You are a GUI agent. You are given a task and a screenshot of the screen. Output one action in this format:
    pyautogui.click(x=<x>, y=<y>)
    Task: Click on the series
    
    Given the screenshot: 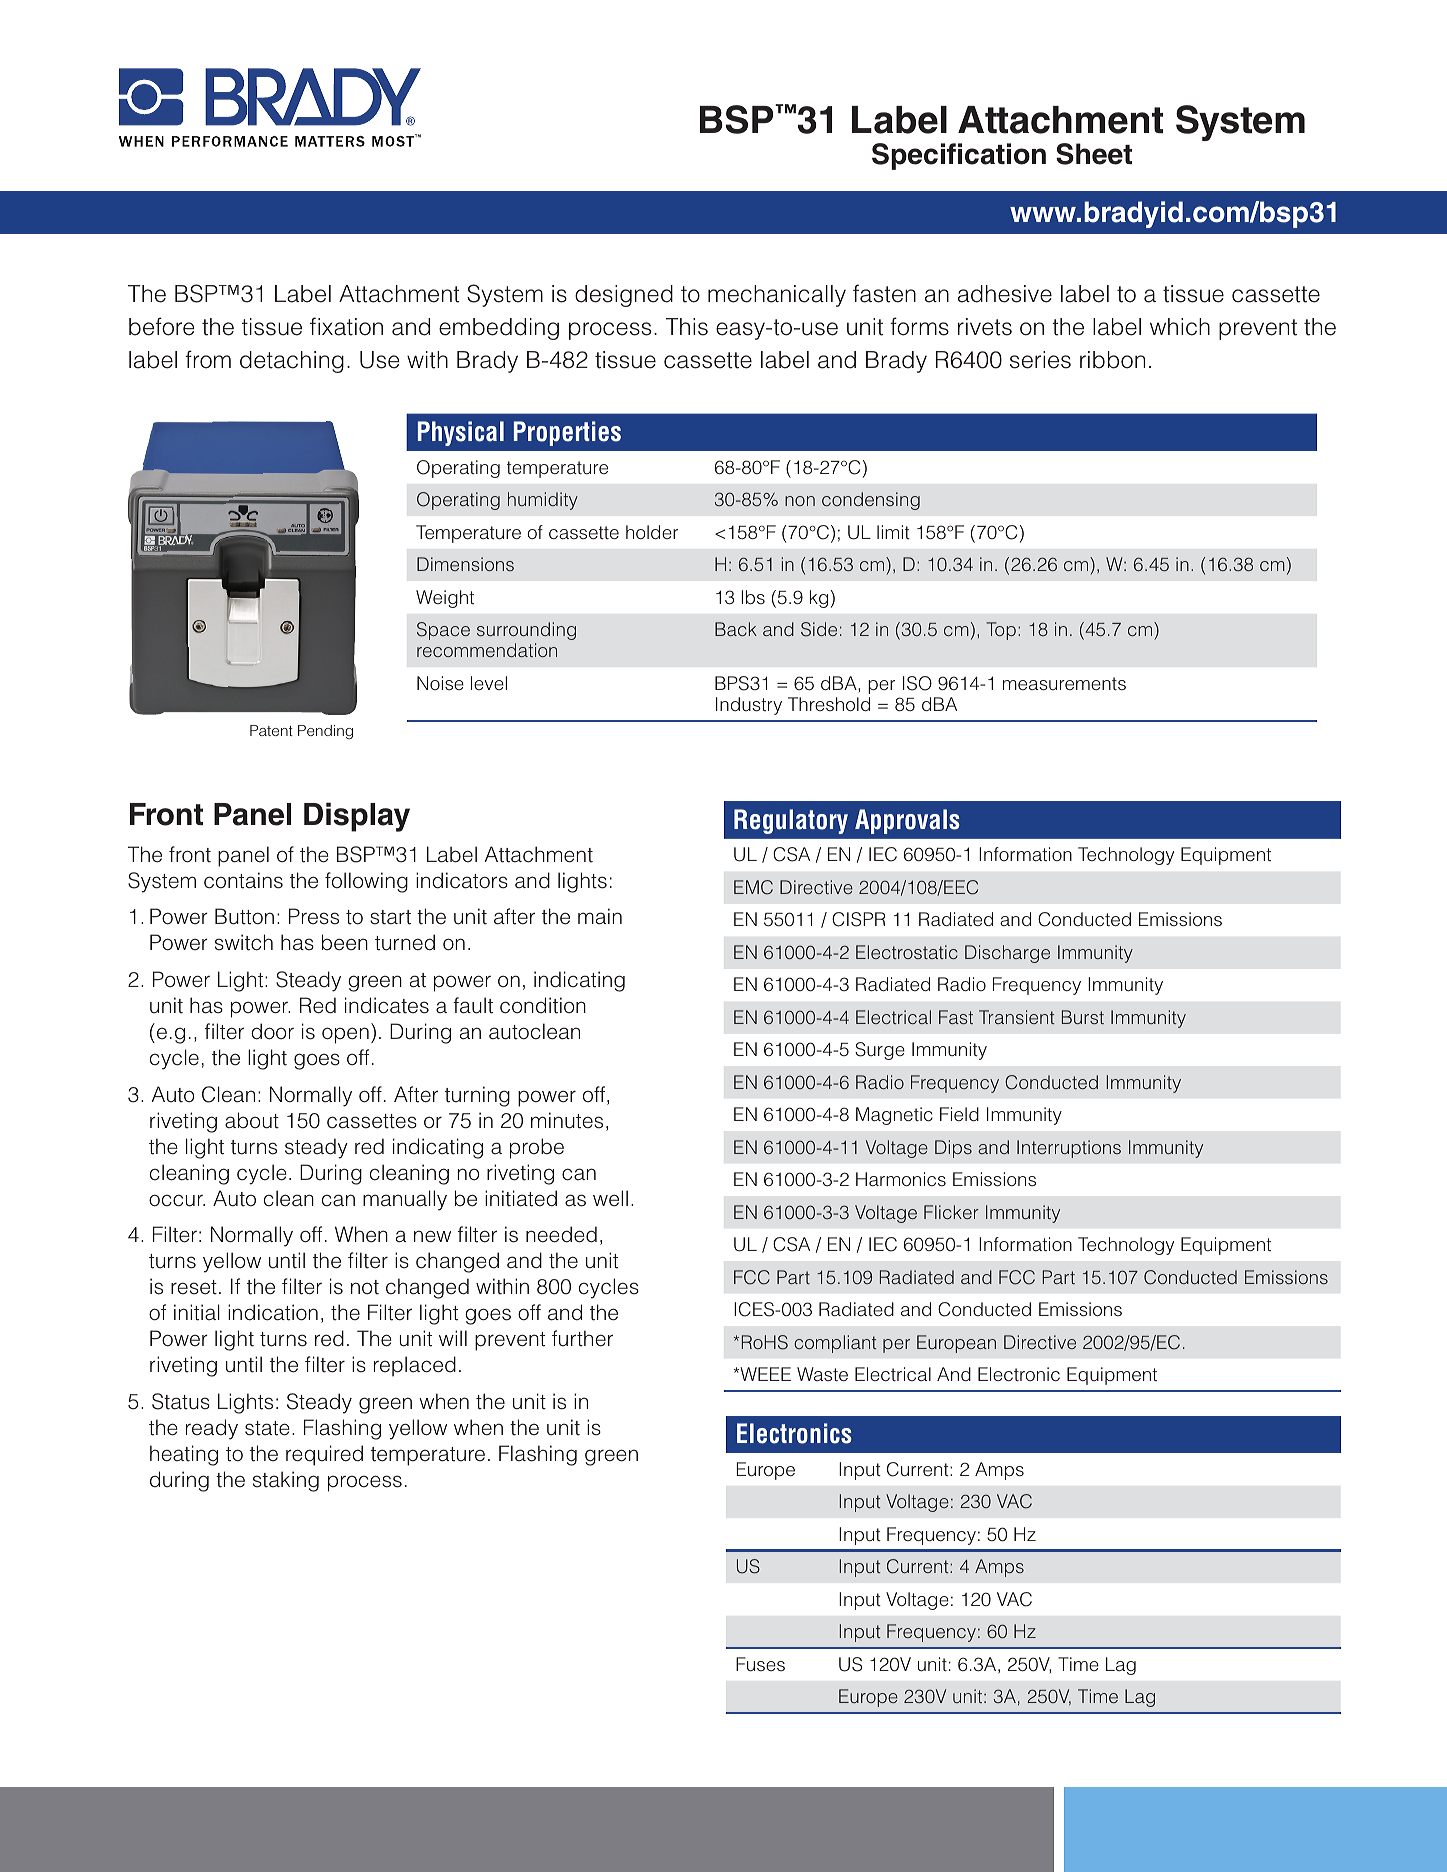 What is the action you would take?
    pyautogui.click(x=1040, y=360)
